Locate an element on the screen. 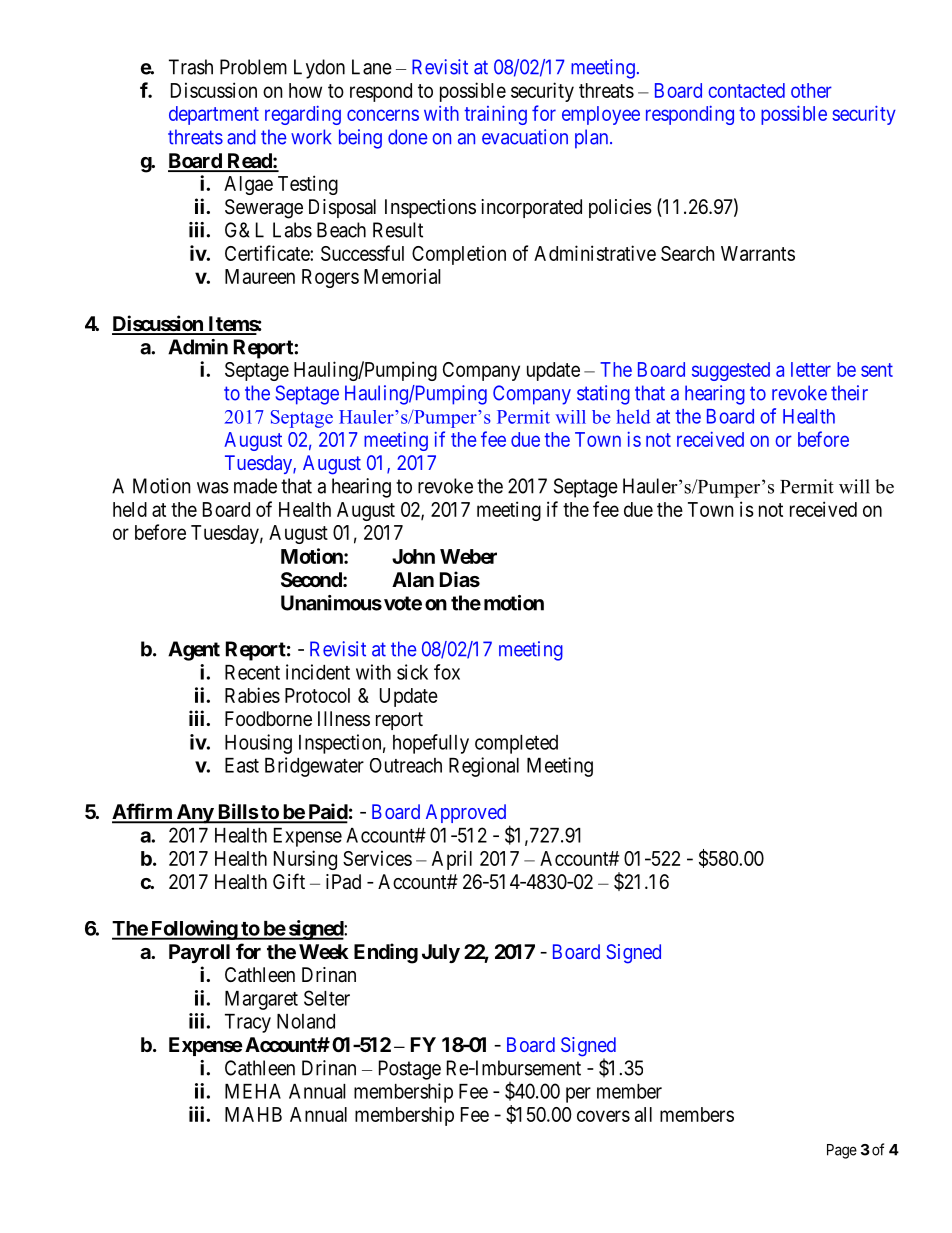 This screenshot has width=952, height=1233. training is located at coordinates (495, 115).
